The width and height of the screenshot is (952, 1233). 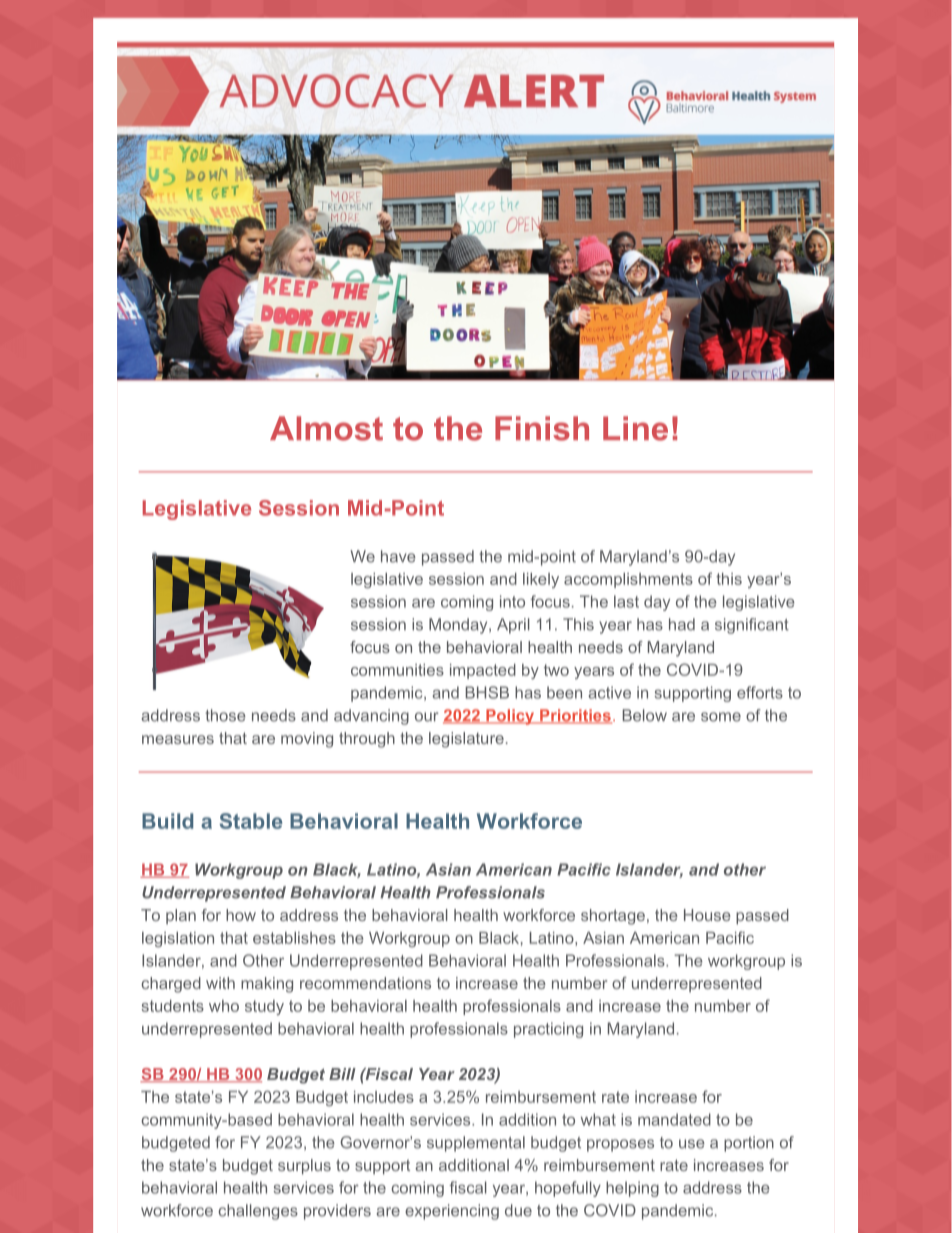 What do you see at coordinates (452, 1212) in the screenshot?
I see `experiencing` at bounding box center [452, 1212].
